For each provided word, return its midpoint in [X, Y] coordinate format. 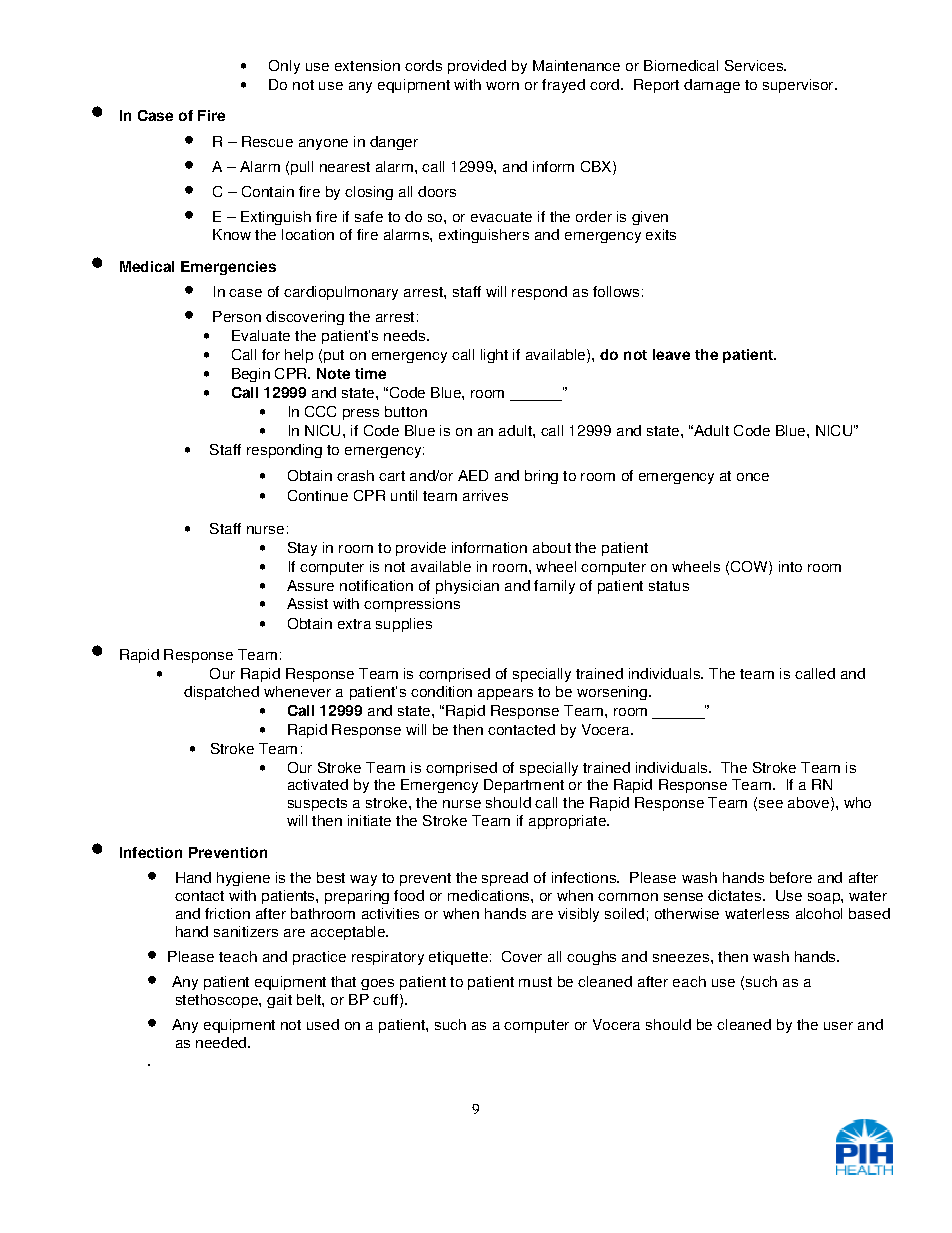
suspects [317, 804]
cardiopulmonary [341, 293]
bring [541, 477]
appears [505, 694]
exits [661, 234]
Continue [318, 495]
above [810, 804]
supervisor [799, 86]
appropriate [569, 822]
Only [284, 67]
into [790, 566]
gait [279, 1001]
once [753, 477]
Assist [307, 603]
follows [616, 291]
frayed [563, 86]
